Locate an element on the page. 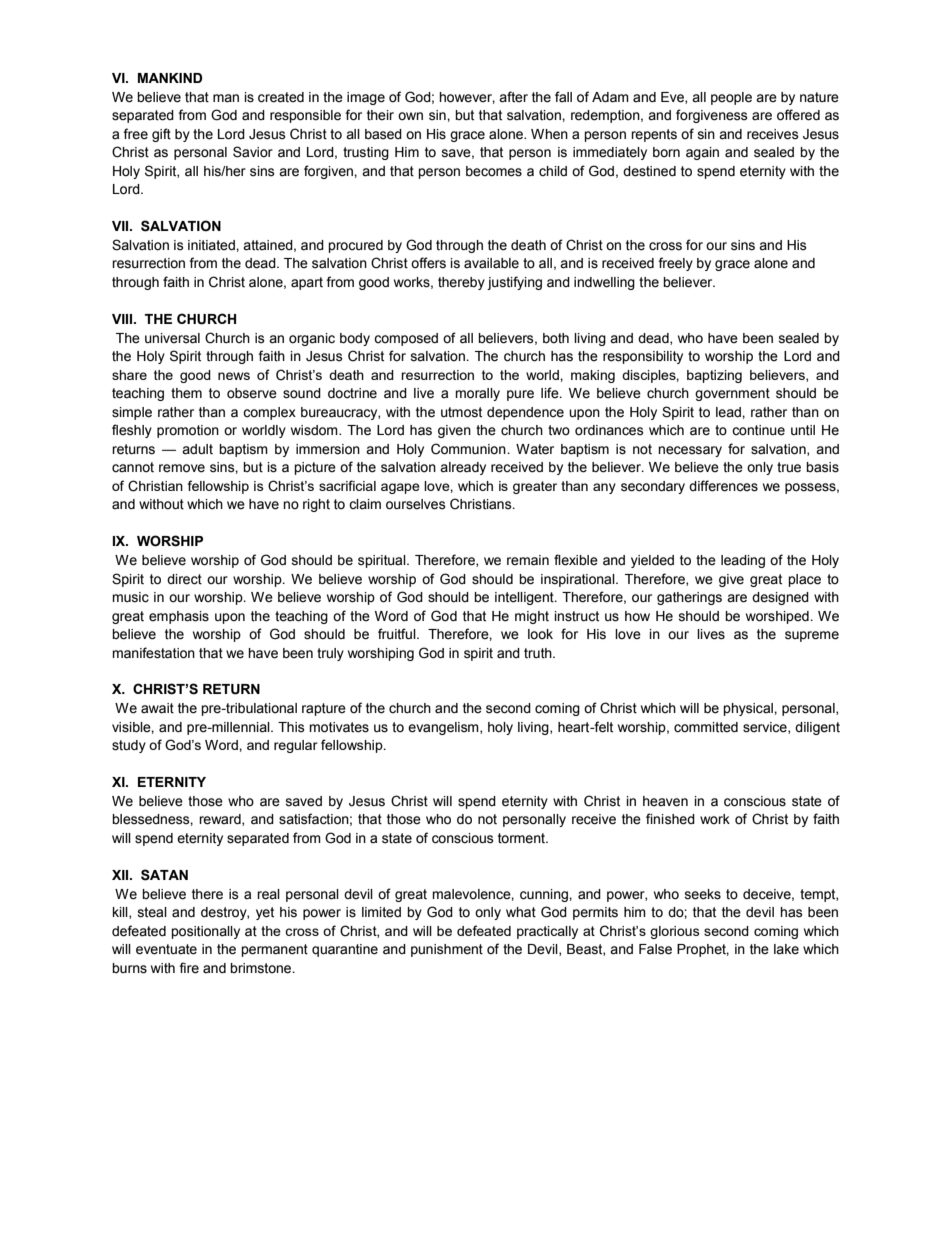  remove is located at coordinates (182, 468).
